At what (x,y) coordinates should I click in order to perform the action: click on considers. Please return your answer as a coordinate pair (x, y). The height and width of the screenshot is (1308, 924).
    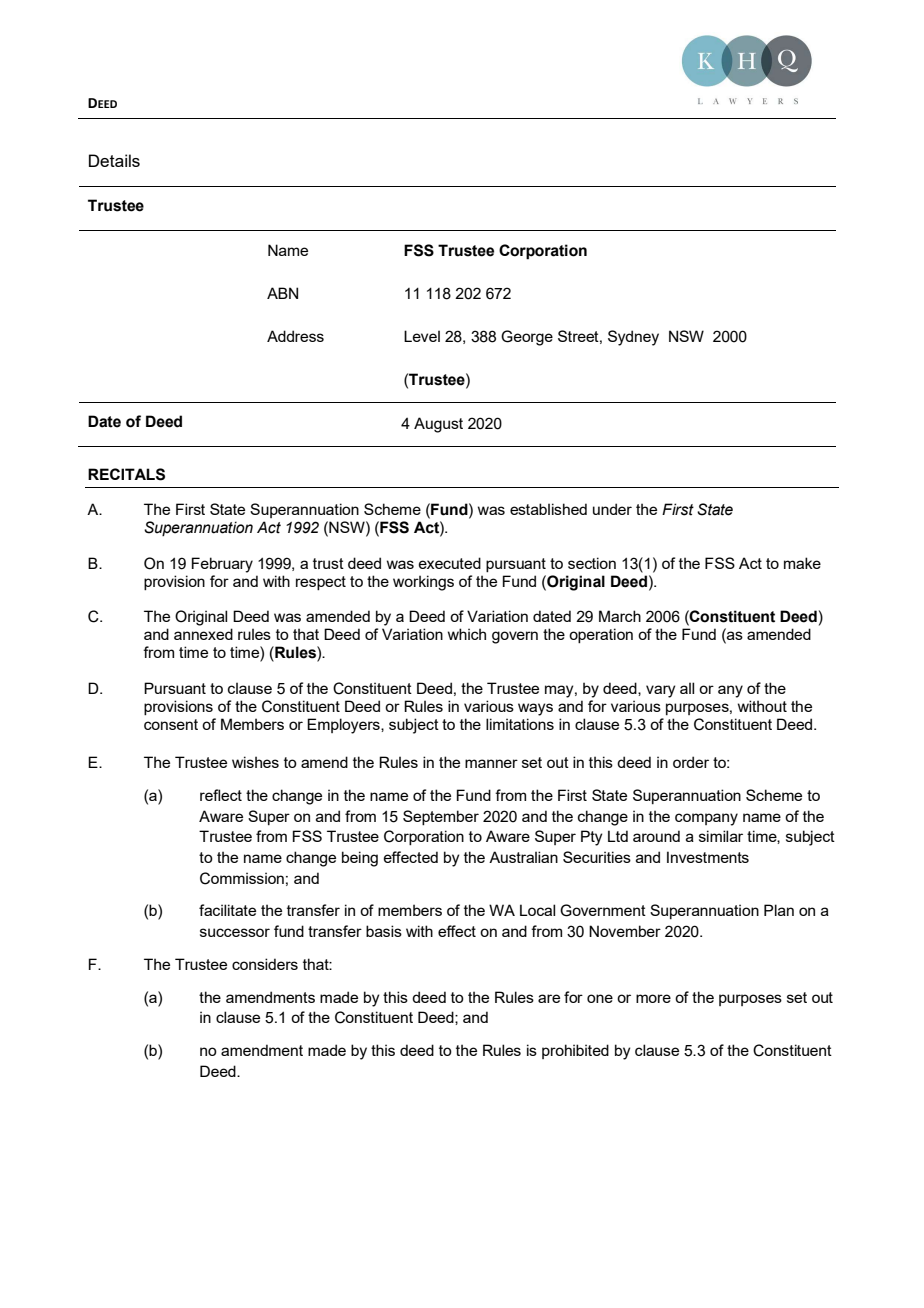
    Looking at the image, I should click on (265, 964).
